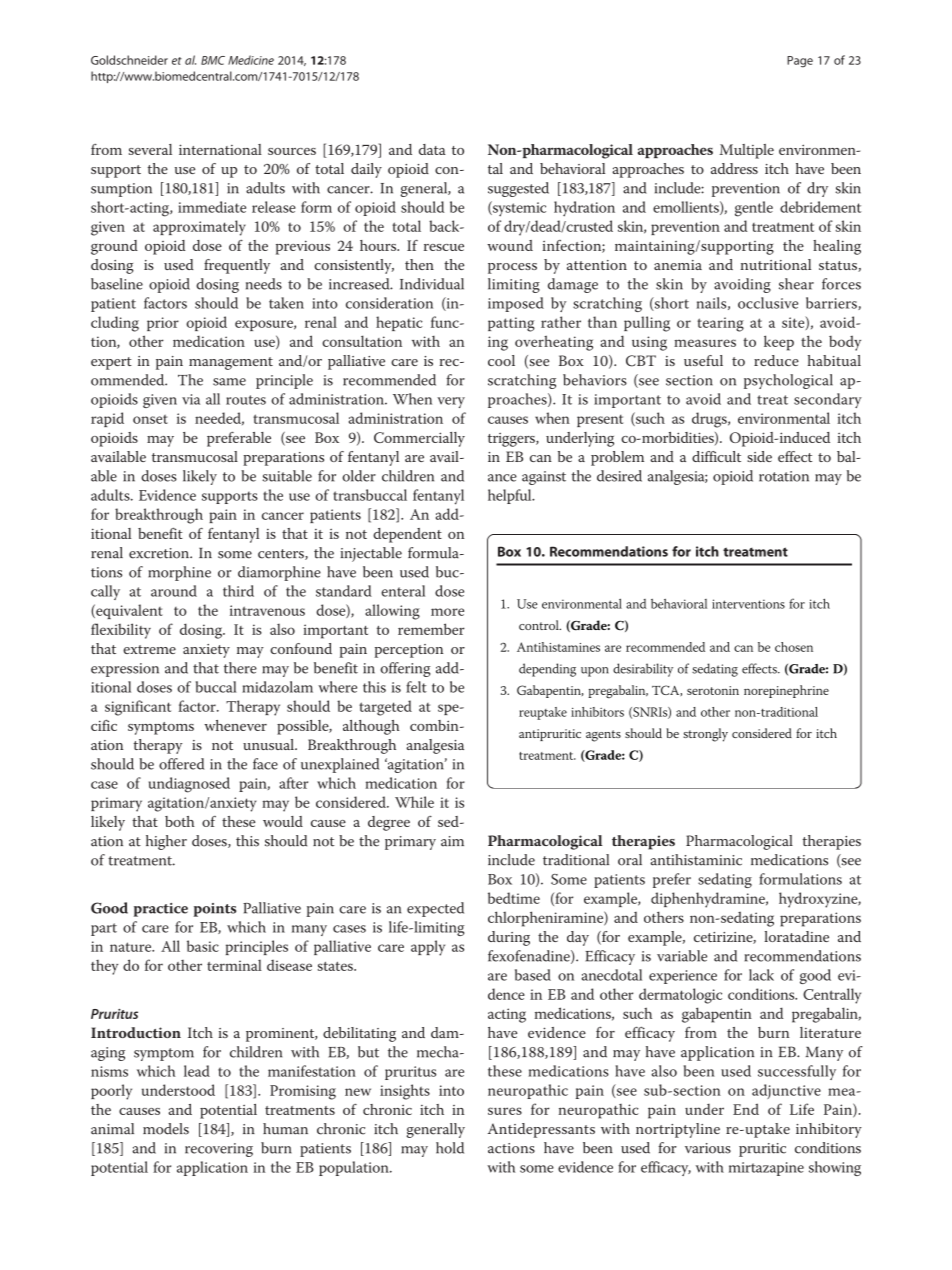 The image size is (952, 1270). I want to click on triggers, so click(512, 440).
